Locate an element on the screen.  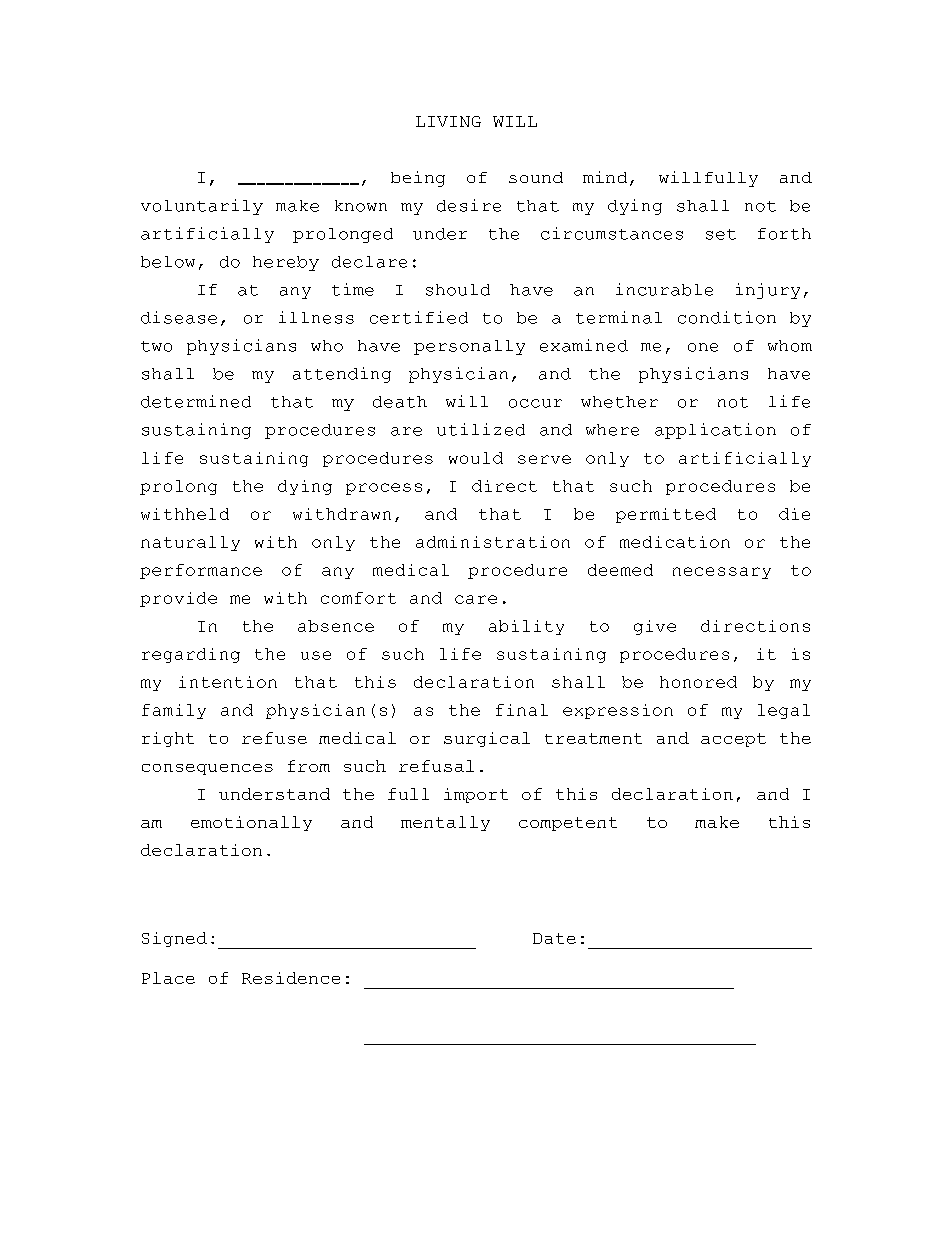
set is located at coordinates (721, 234).
